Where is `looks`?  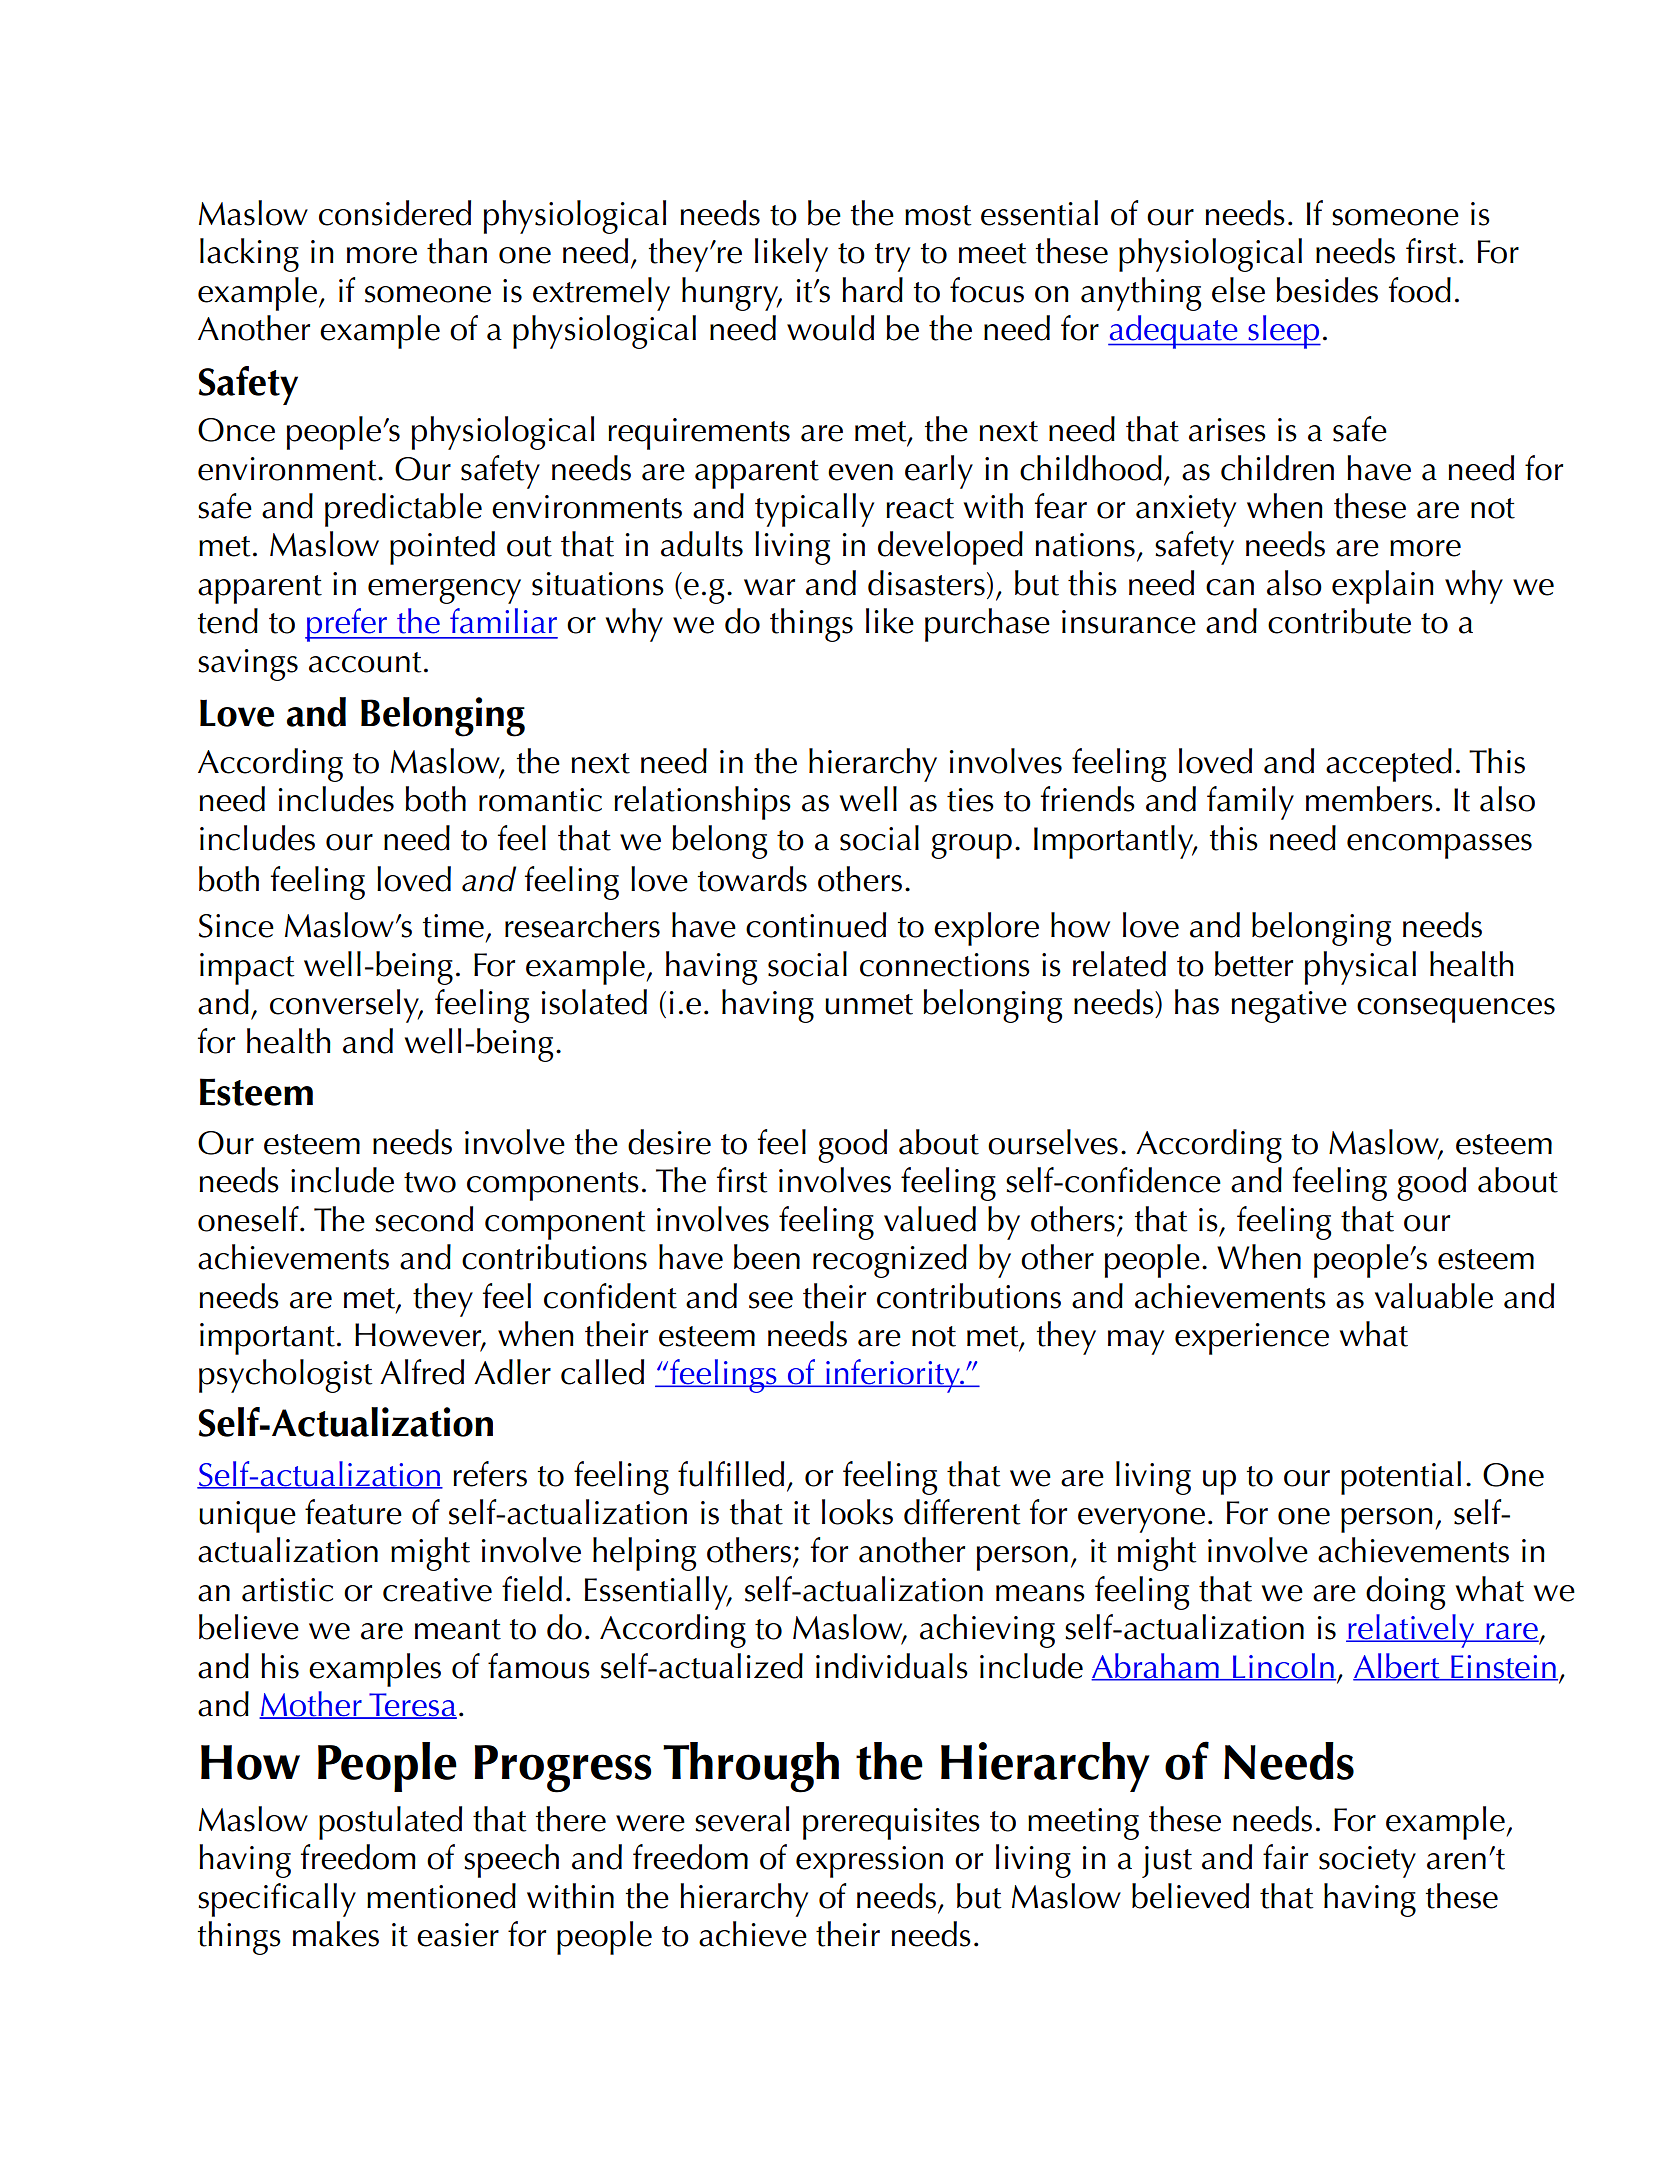 looks is located at coordinates (857, 1512).
